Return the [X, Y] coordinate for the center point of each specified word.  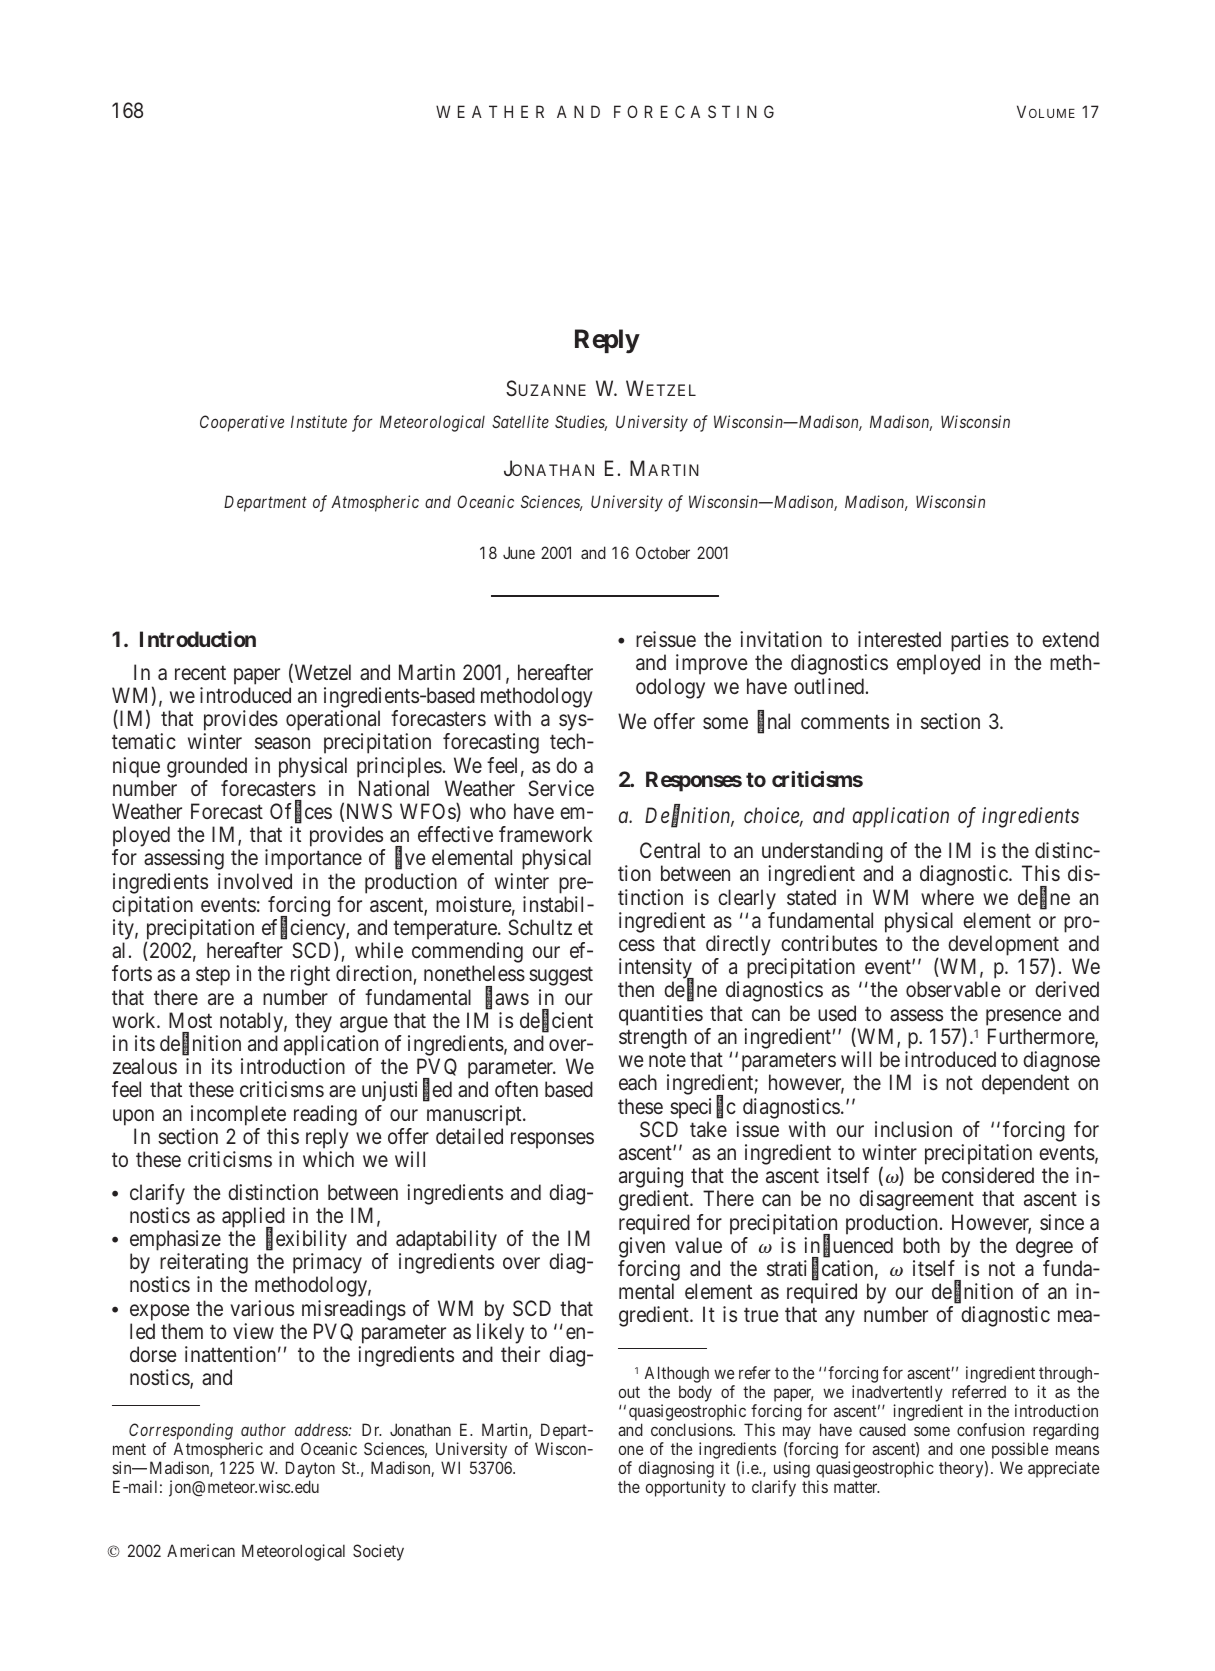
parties [980, 643]
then [636, 989]
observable [953, 989]
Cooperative [242, 423]
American [201, 1550]
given [642, 1247]
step [213, 976]
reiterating [204, 1265]
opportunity [685, 1488]
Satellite [520, 421]
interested [899, 639]
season [282, 743]
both [921, 1245]
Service [561, 788]
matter [856, 1487]
